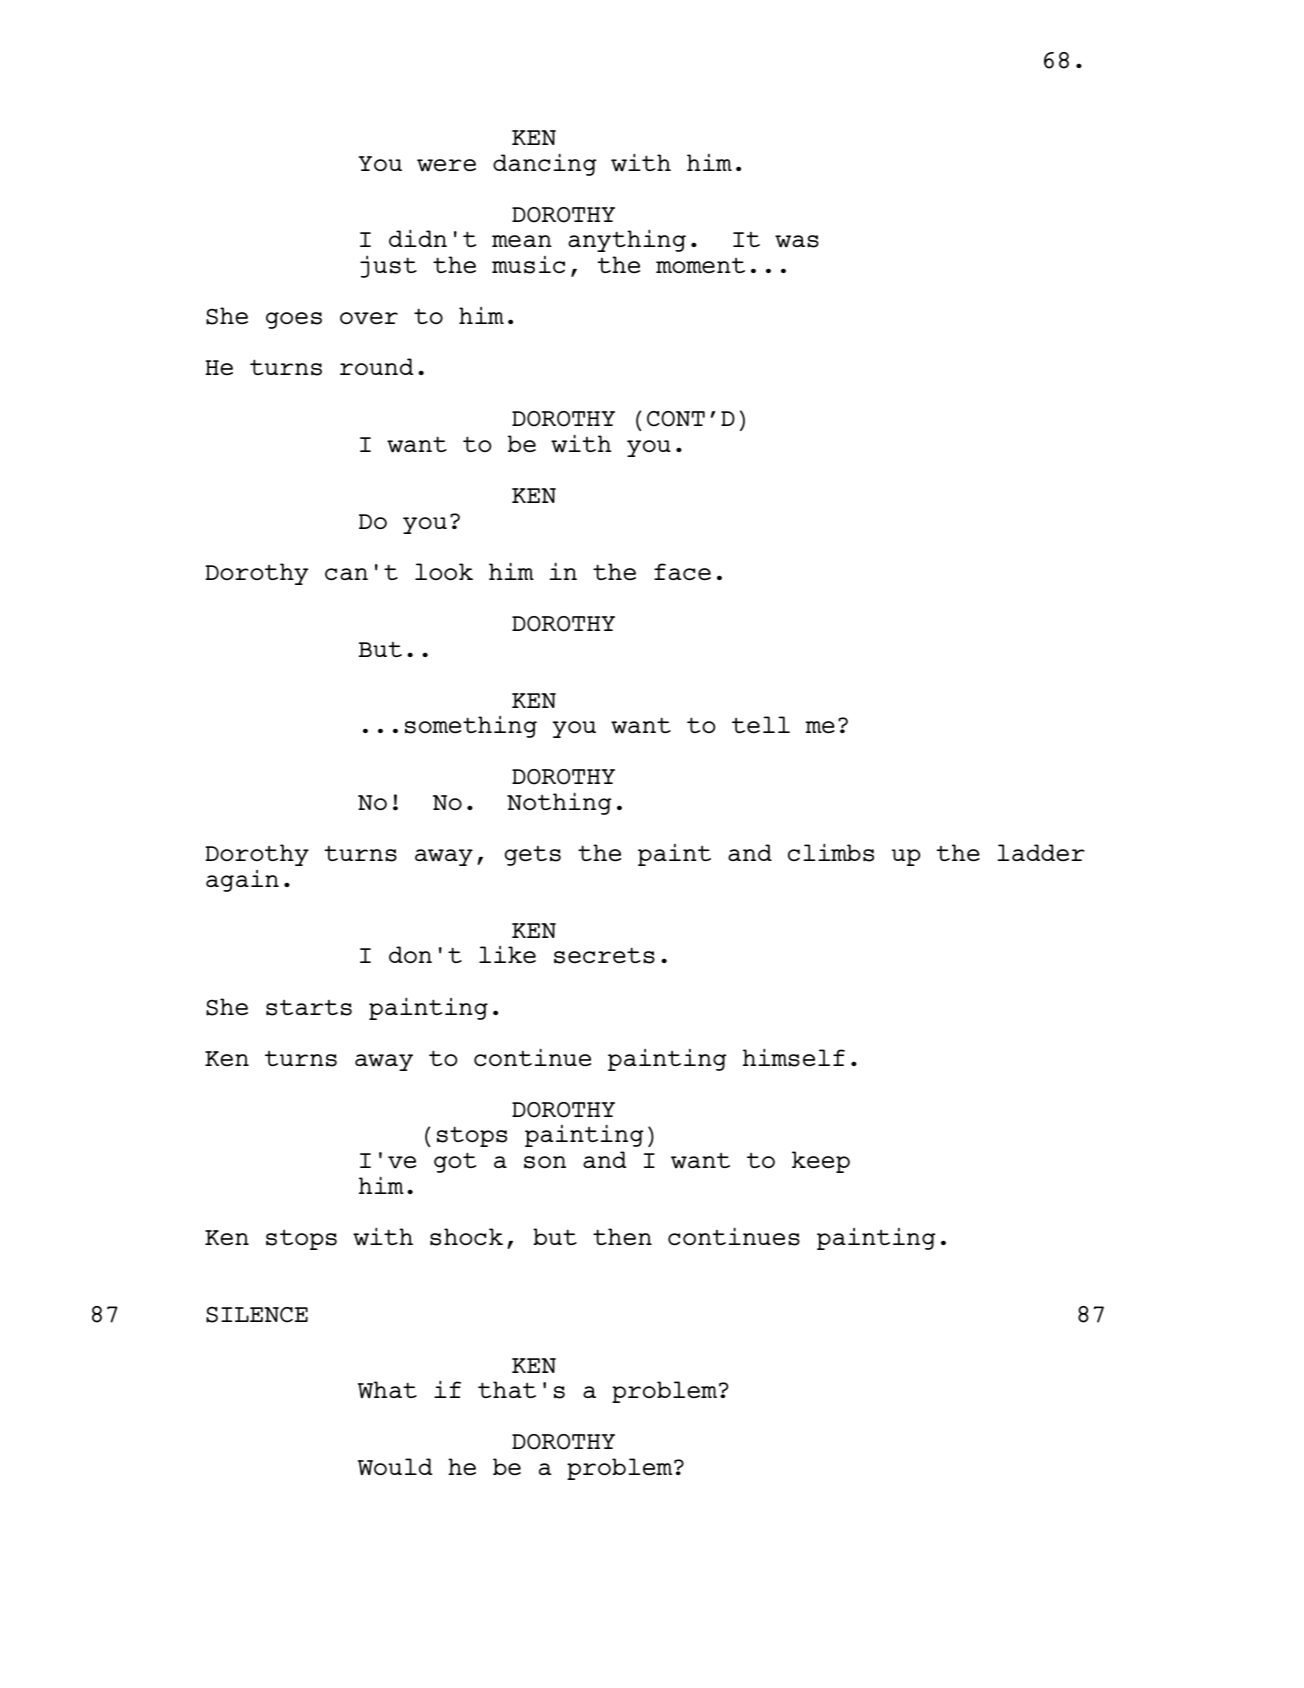  What do you see at coordinates (682, 571) in the screenshot?
I see `face` at bounding box center [682, 571].
